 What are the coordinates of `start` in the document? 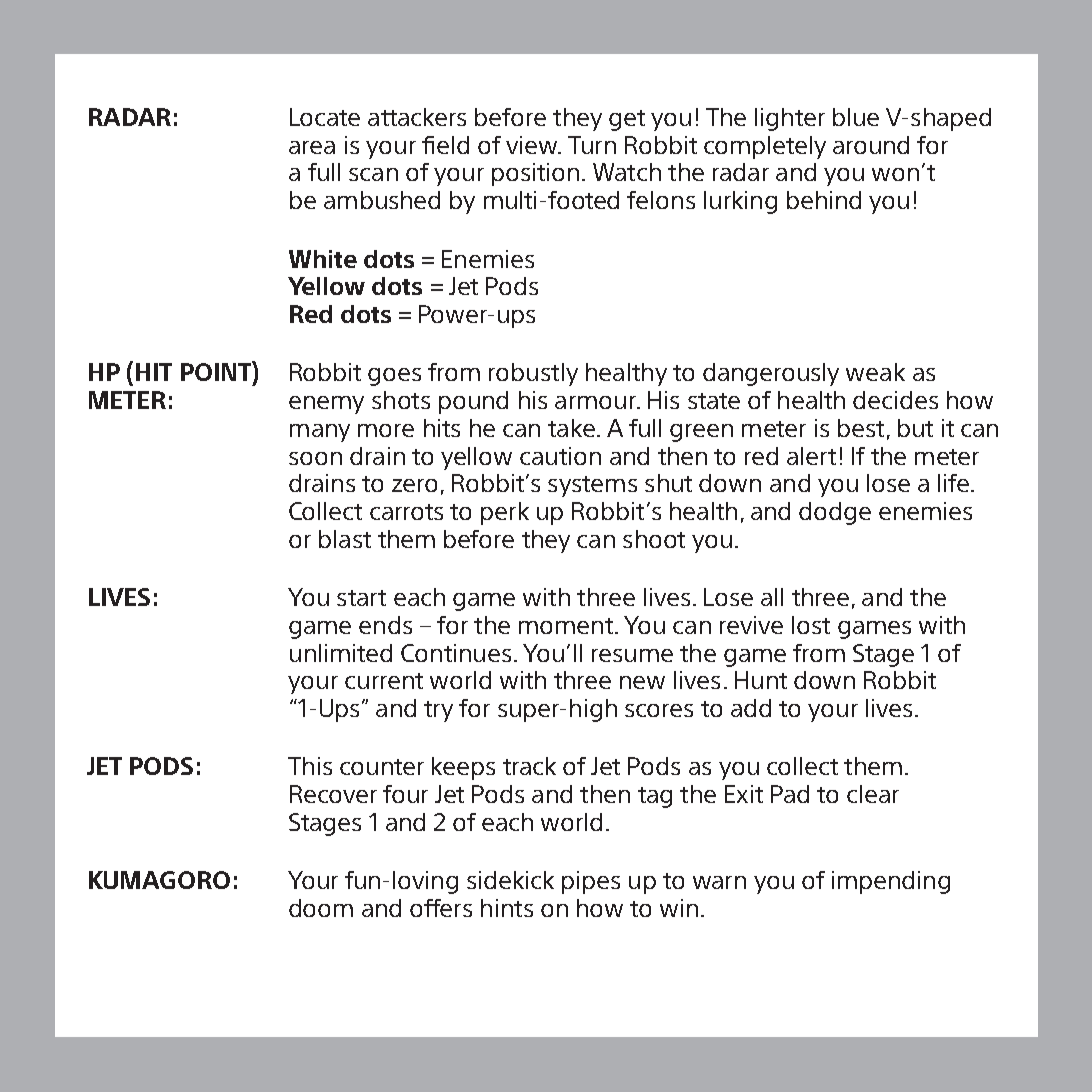 It's located at (361, 598).
